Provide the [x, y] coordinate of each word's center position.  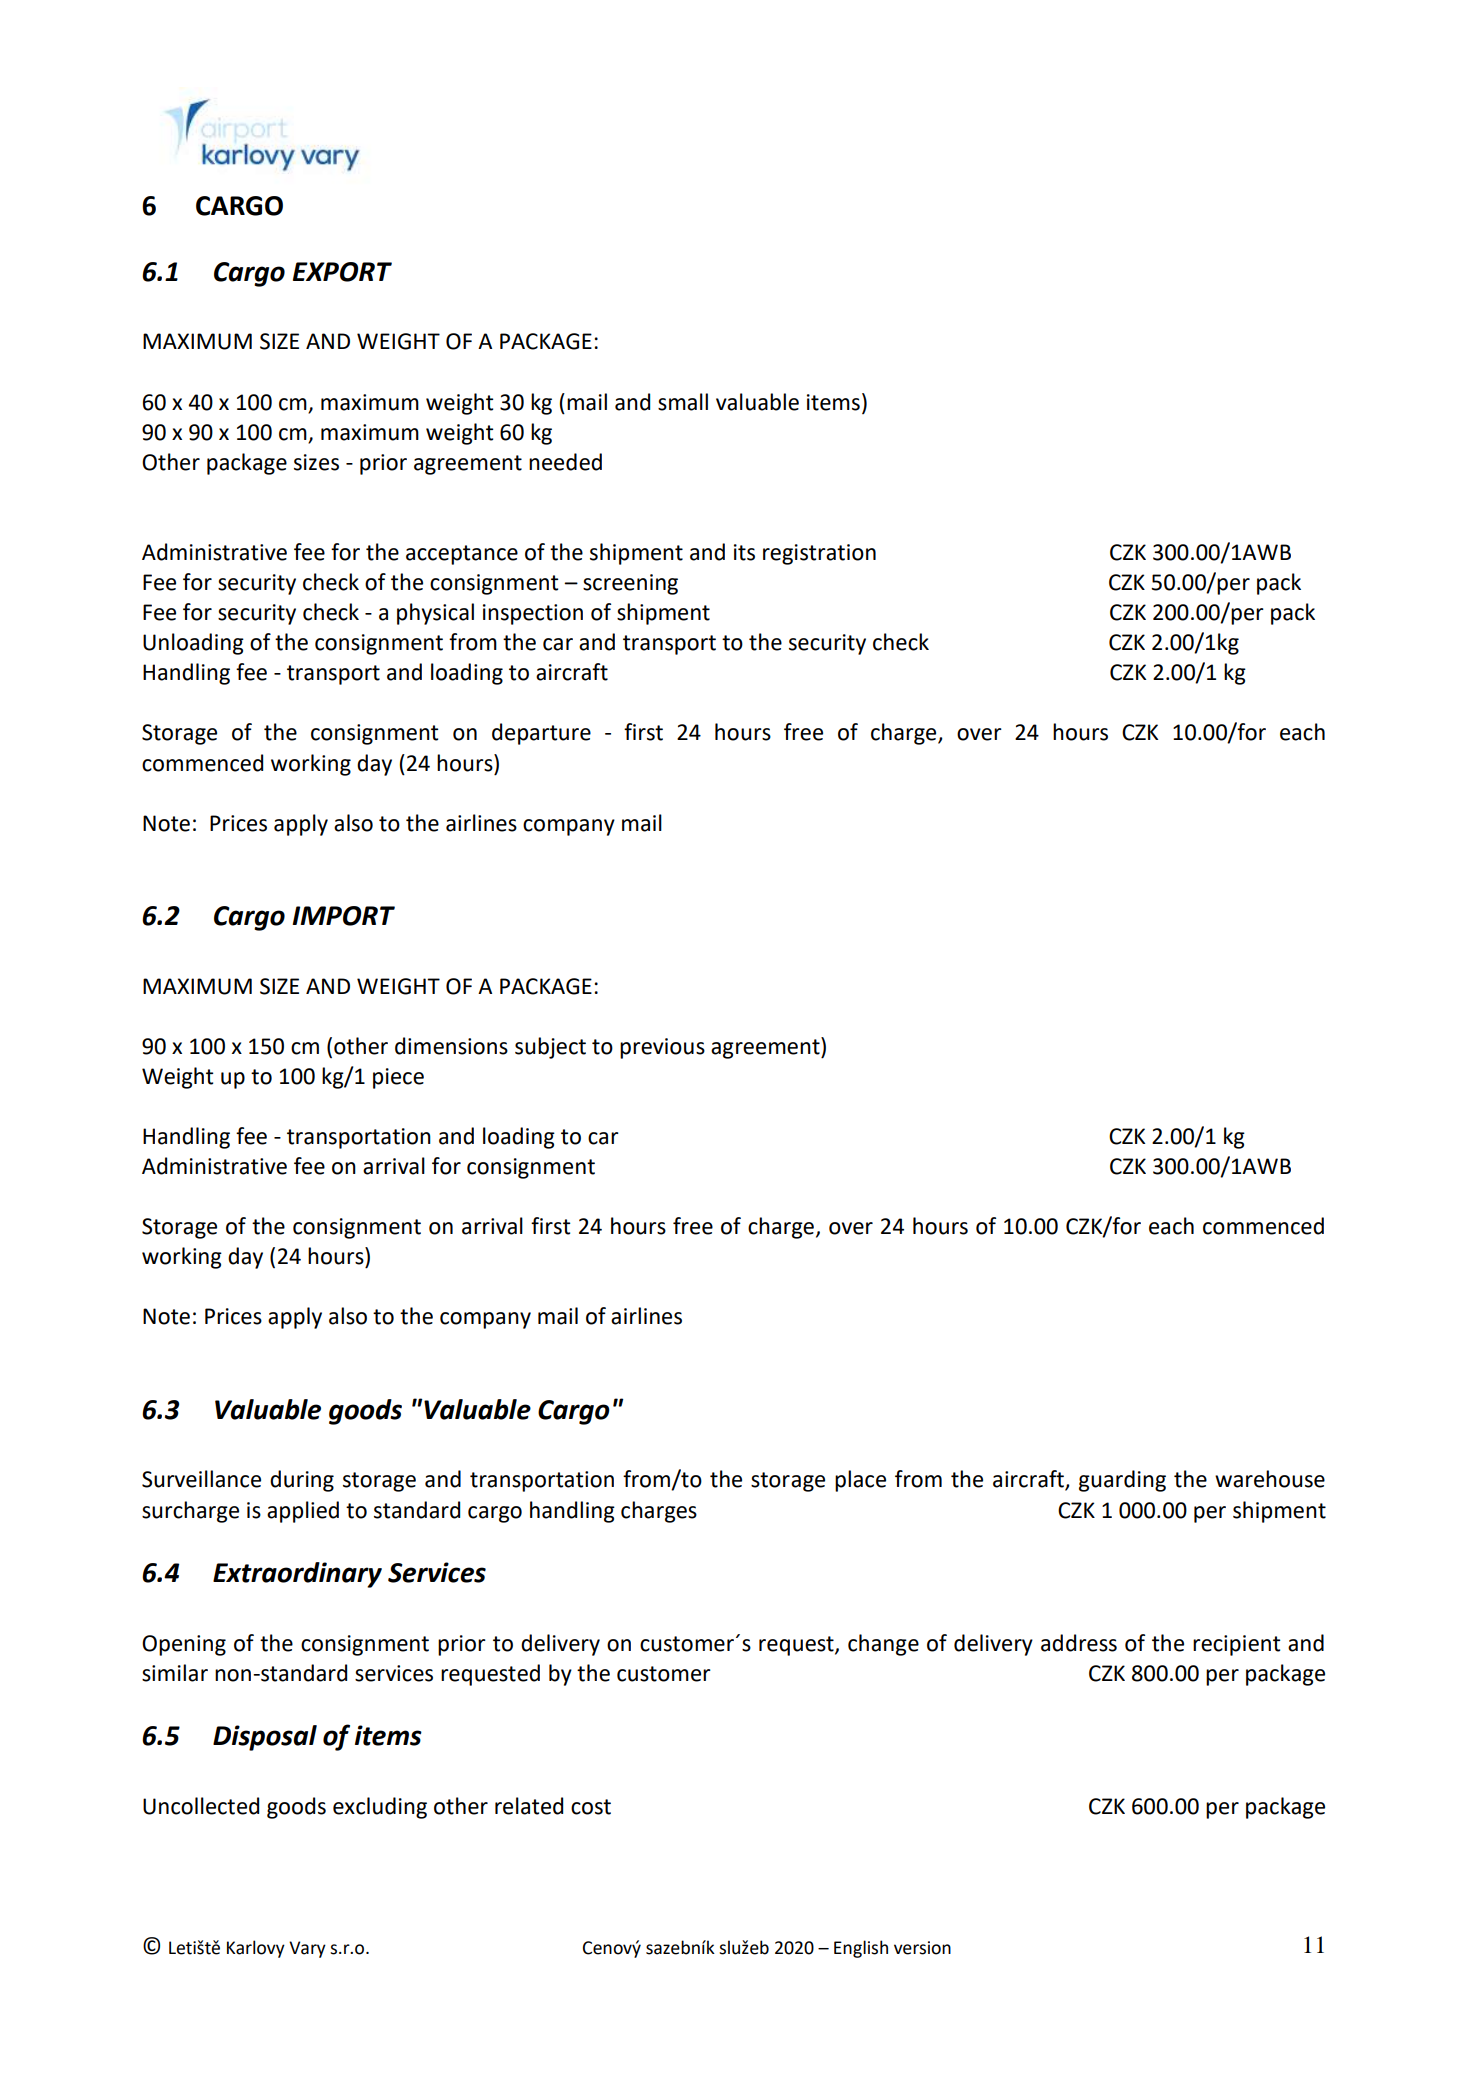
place [860, 1481]
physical [435, 614]
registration [819, 554]
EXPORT [342, 272]
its [744, 552]
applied [303, 1512]
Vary [307, 1949]
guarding [1122, 1481]
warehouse [1270, 1479]
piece [398, 1078]
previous [662, 1048]
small [683, 402]
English [861, 1949]
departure [541, 734]
